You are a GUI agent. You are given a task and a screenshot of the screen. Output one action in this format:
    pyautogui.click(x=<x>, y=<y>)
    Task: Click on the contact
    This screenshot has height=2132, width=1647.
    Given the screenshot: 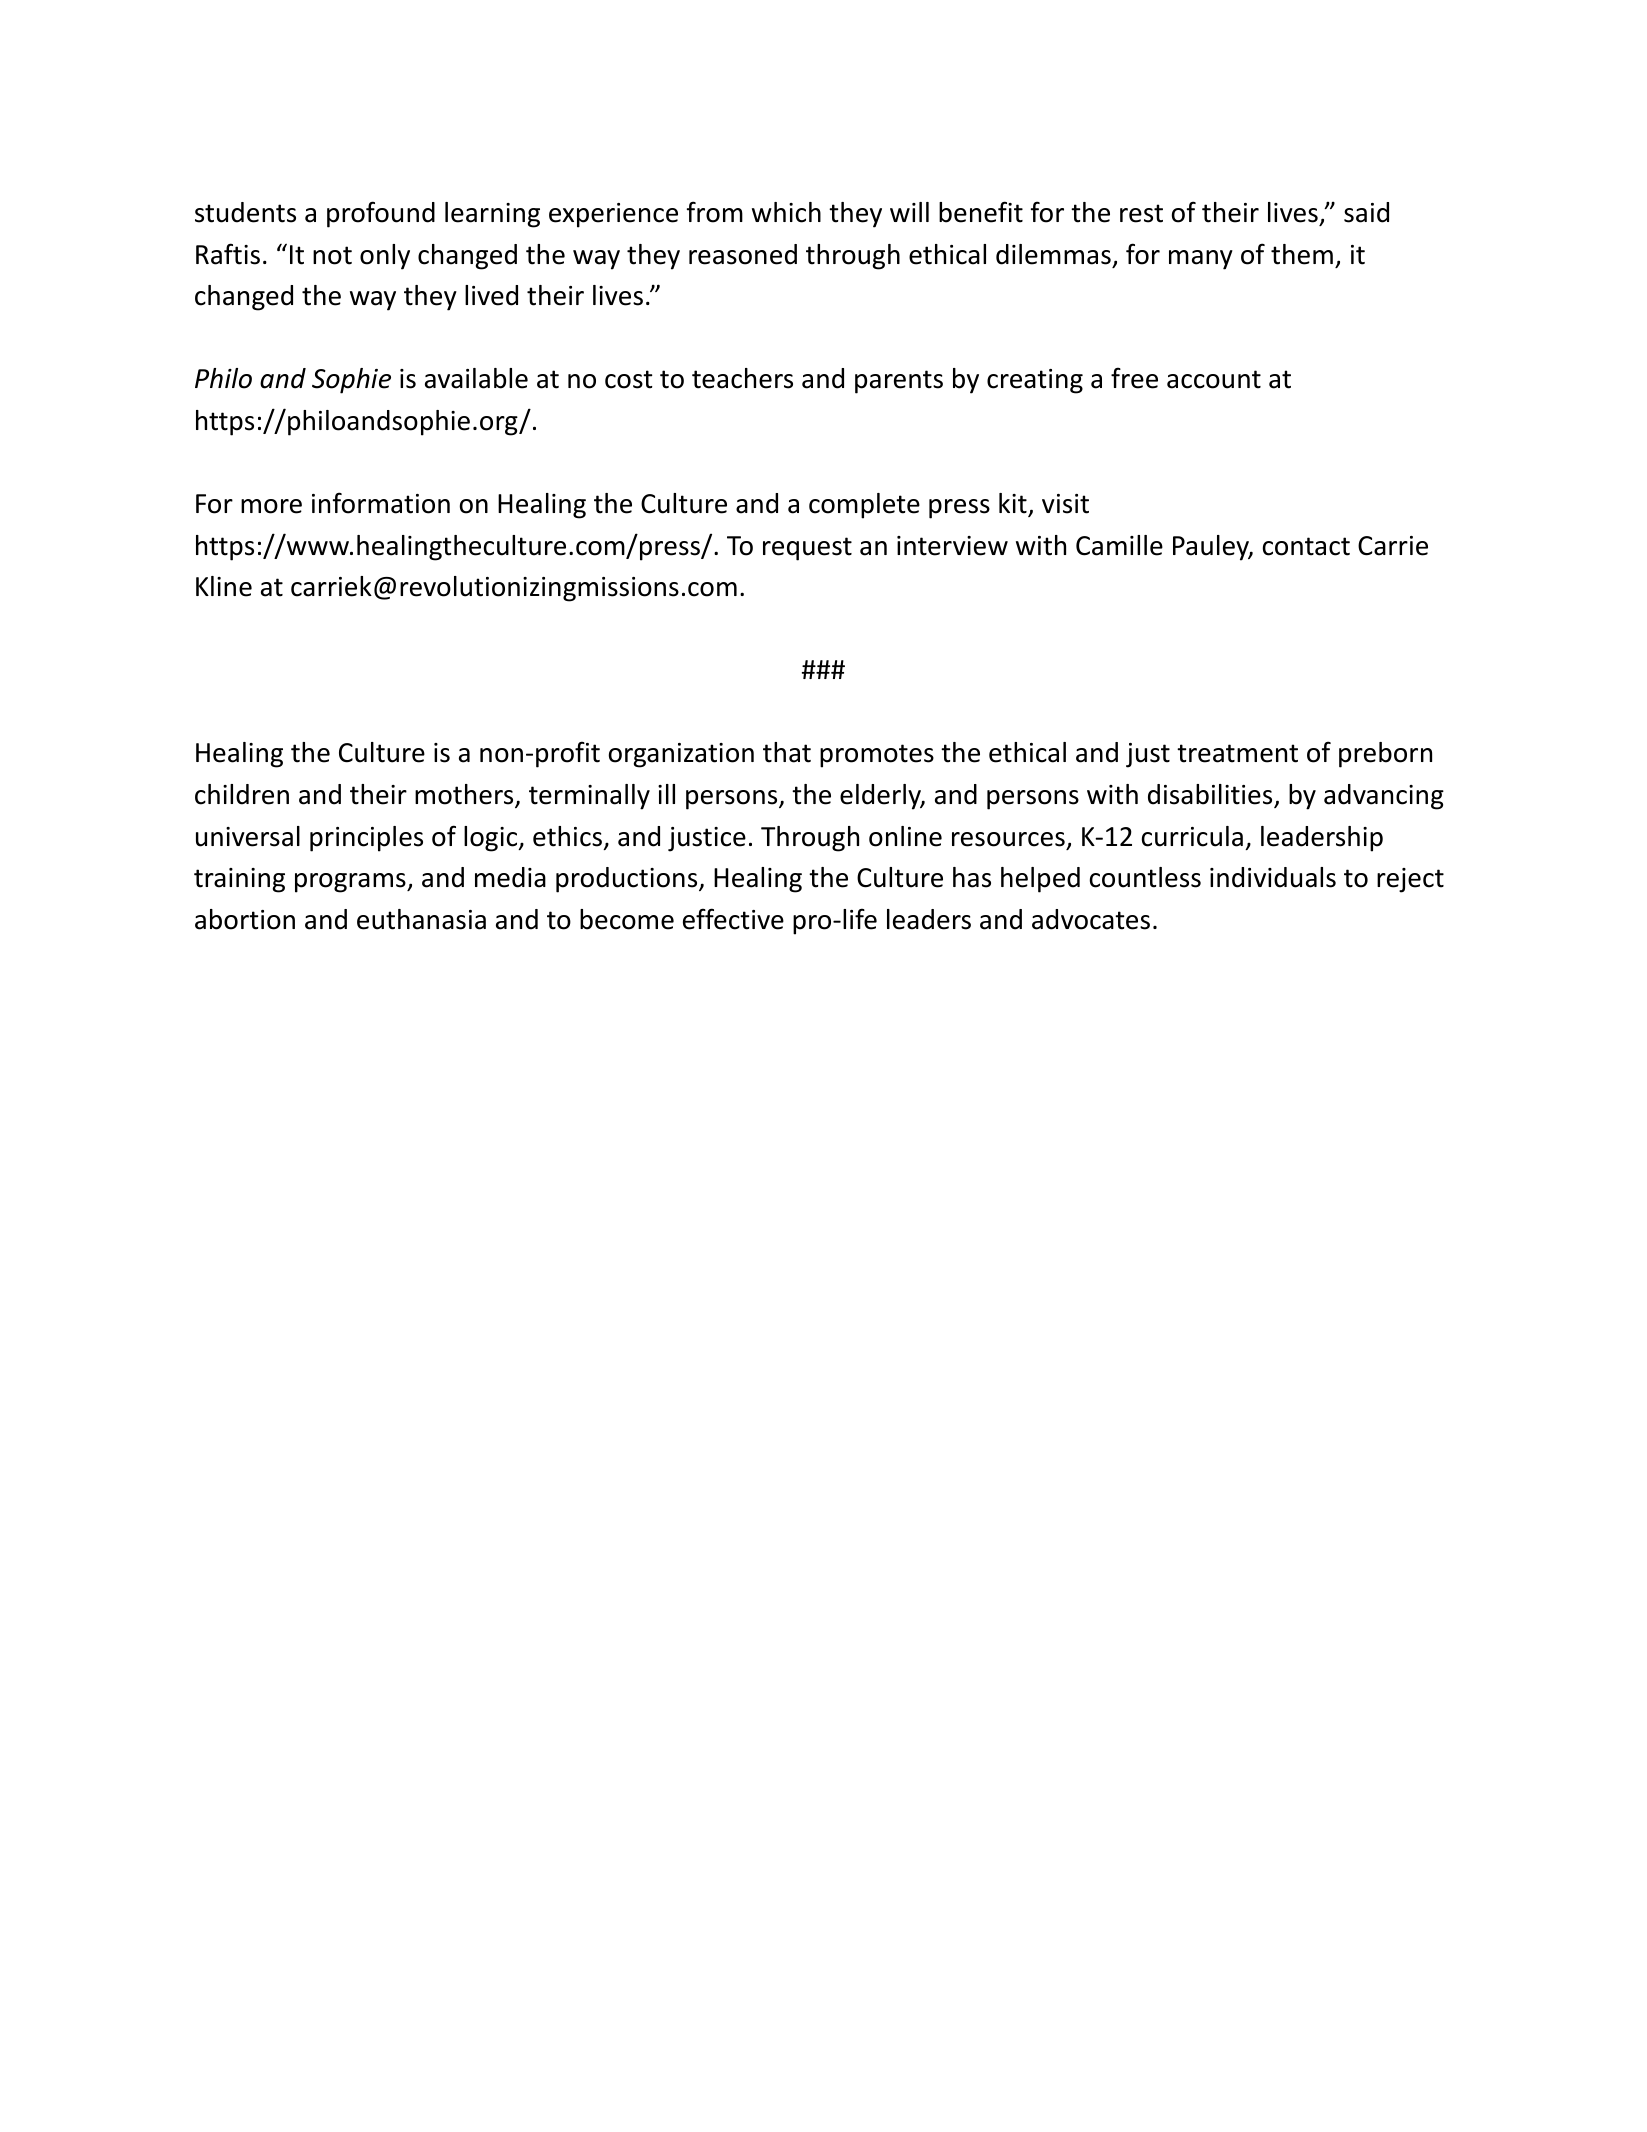 What is the action you would take?
    pyautogui.click(x=1306, y=546)
